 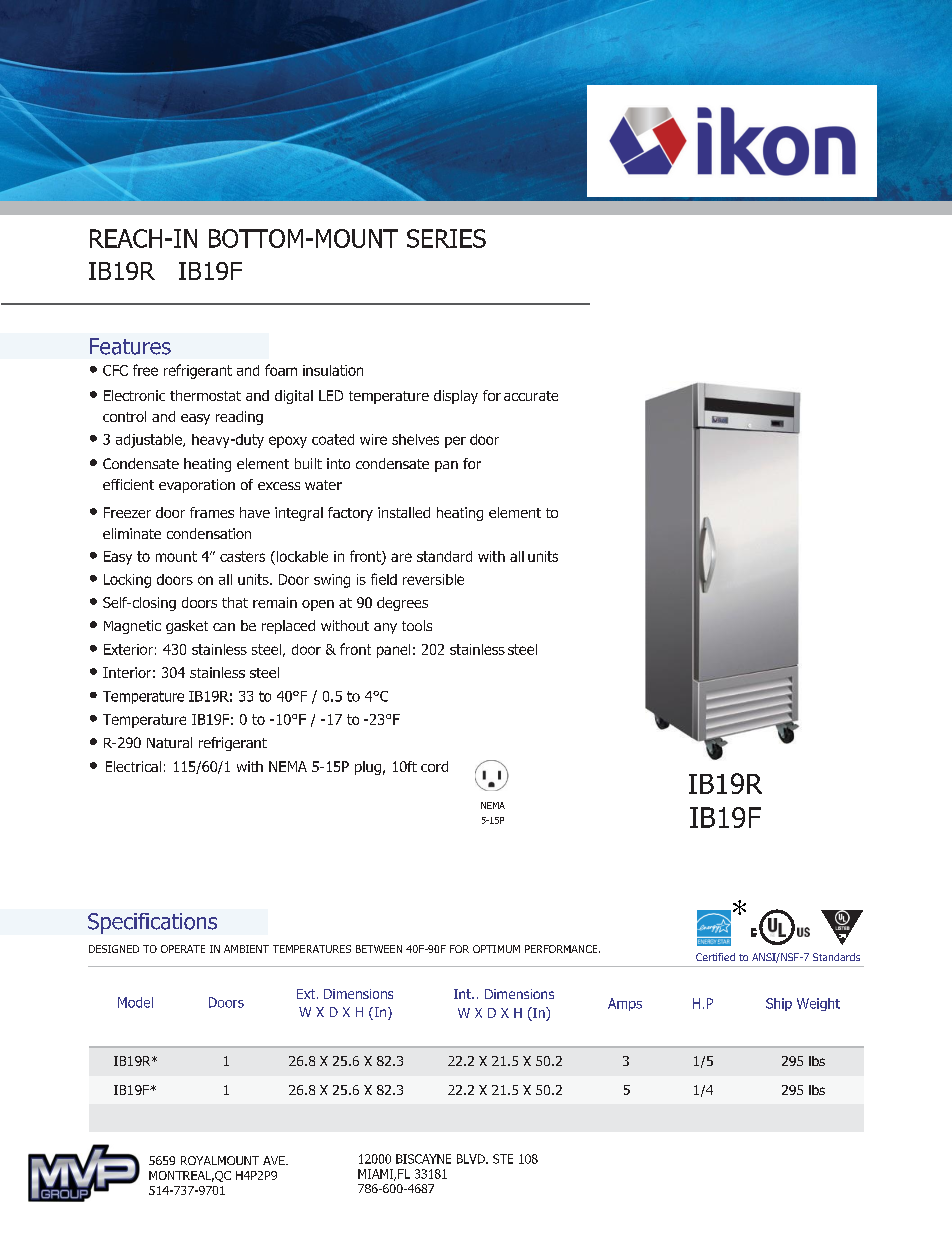 What do you see at coordinates (531, 396) in the screenshot?
I see `accurate` at bounding box center [531, 396].
